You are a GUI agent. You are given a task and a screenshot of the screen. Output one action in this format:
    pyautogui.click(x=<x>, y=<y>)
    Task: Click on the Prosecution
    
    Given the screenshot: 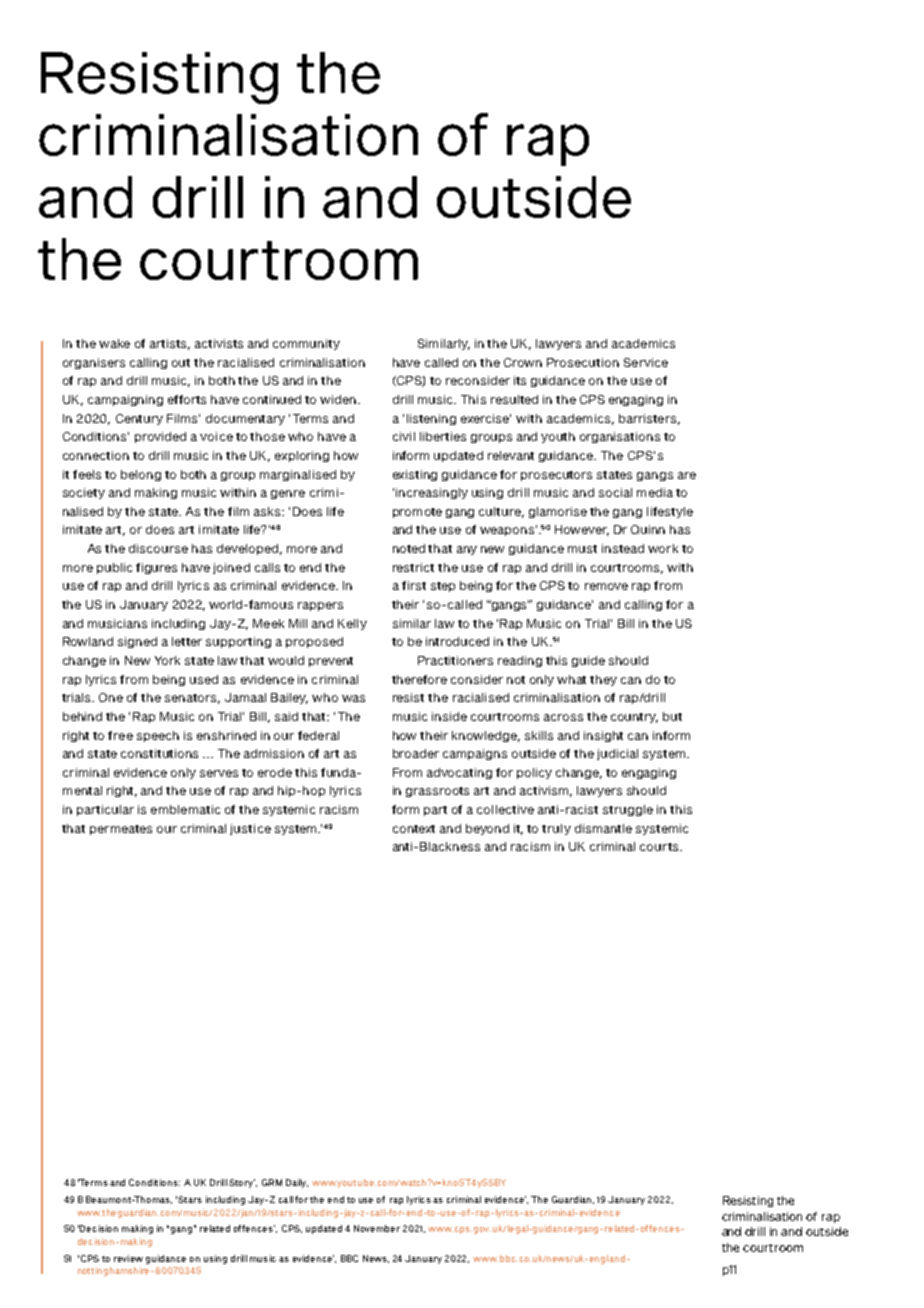 What is the action you would take?
    pyautogui.click(x=583, y=362)
